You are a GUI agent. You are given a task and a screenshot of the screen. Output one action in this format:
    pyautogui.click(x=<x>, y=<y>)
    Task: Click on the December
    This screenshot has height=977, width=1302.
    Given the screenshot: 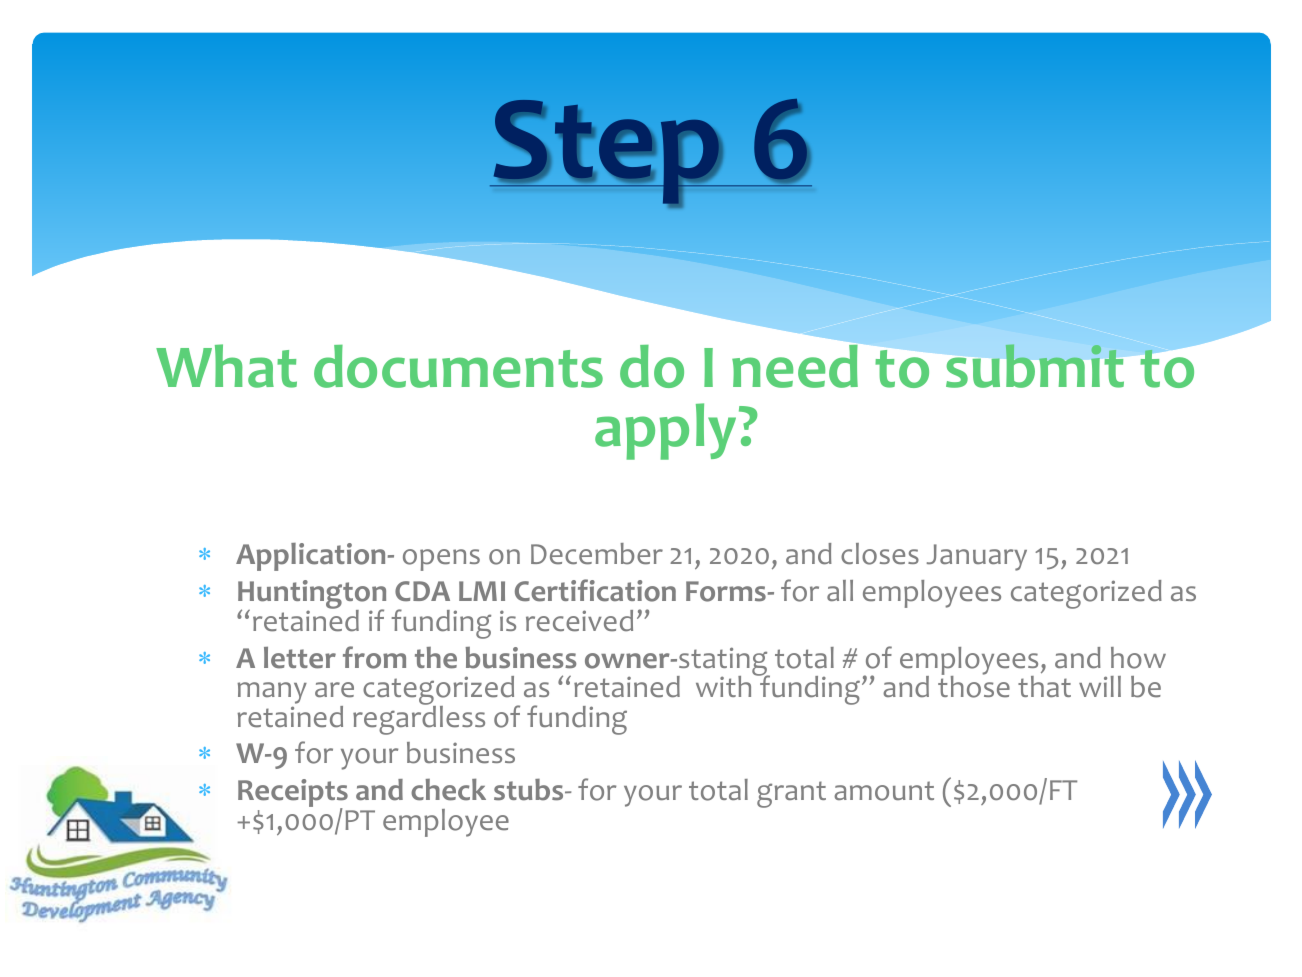 What is the action you would take?
    pyautogui.click(x=597, y=554)
